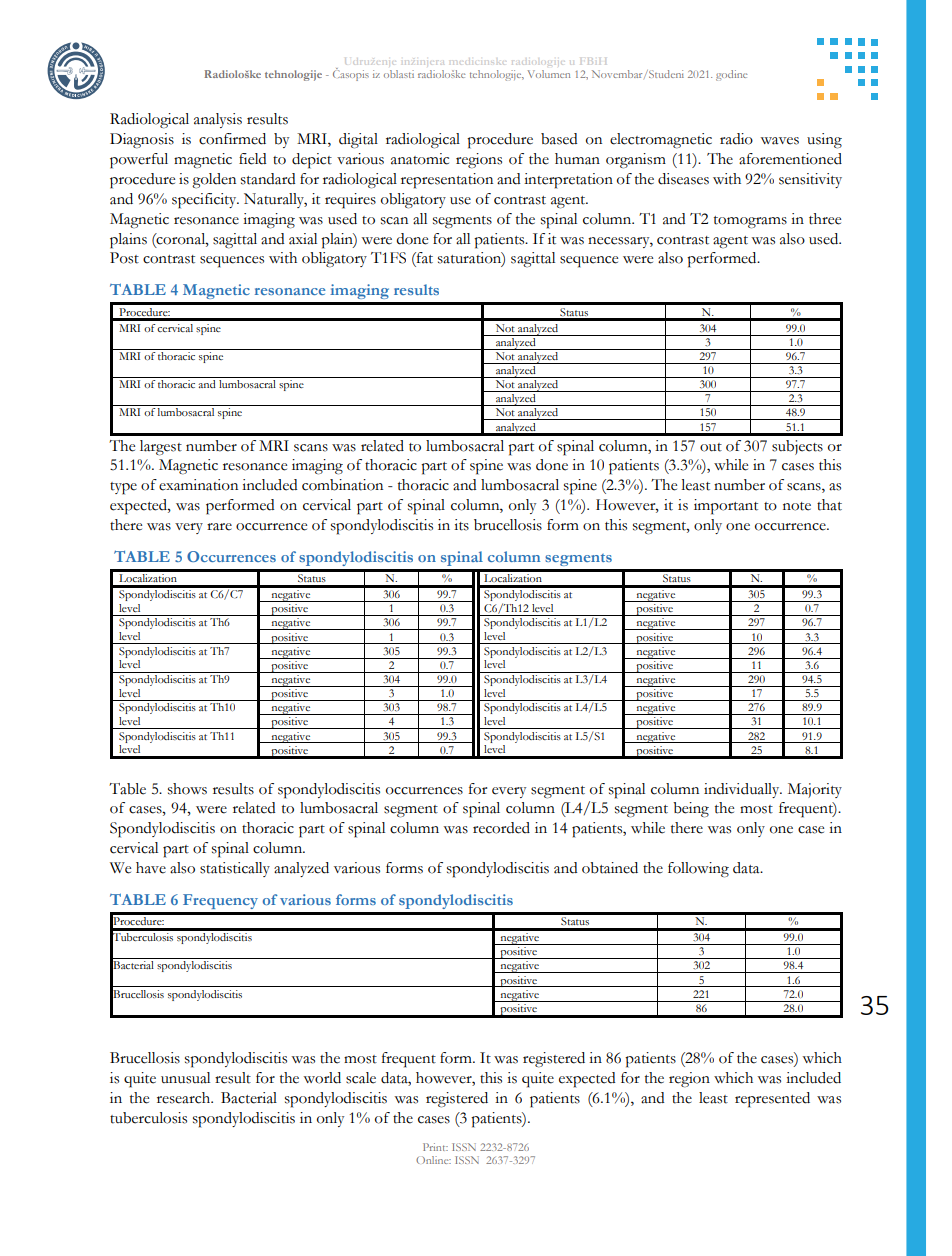 The height and width of the image is (1256, 952). What do you see at coordinates (185, 1078) in the image?
I see `unusual` at bounding box center [185, 1078].
